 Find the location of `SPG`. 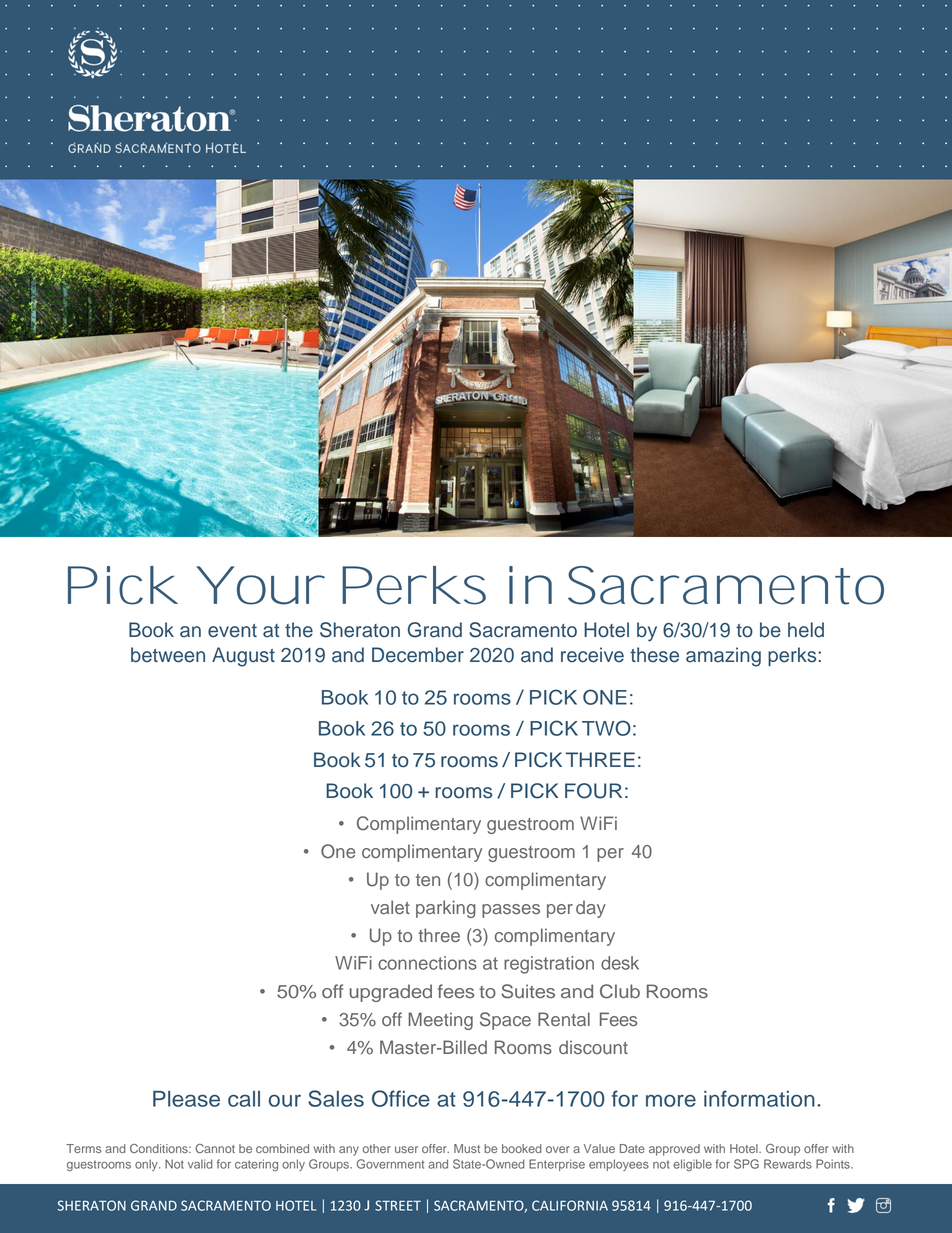

SPG is located at coordinates (746, 1164).
